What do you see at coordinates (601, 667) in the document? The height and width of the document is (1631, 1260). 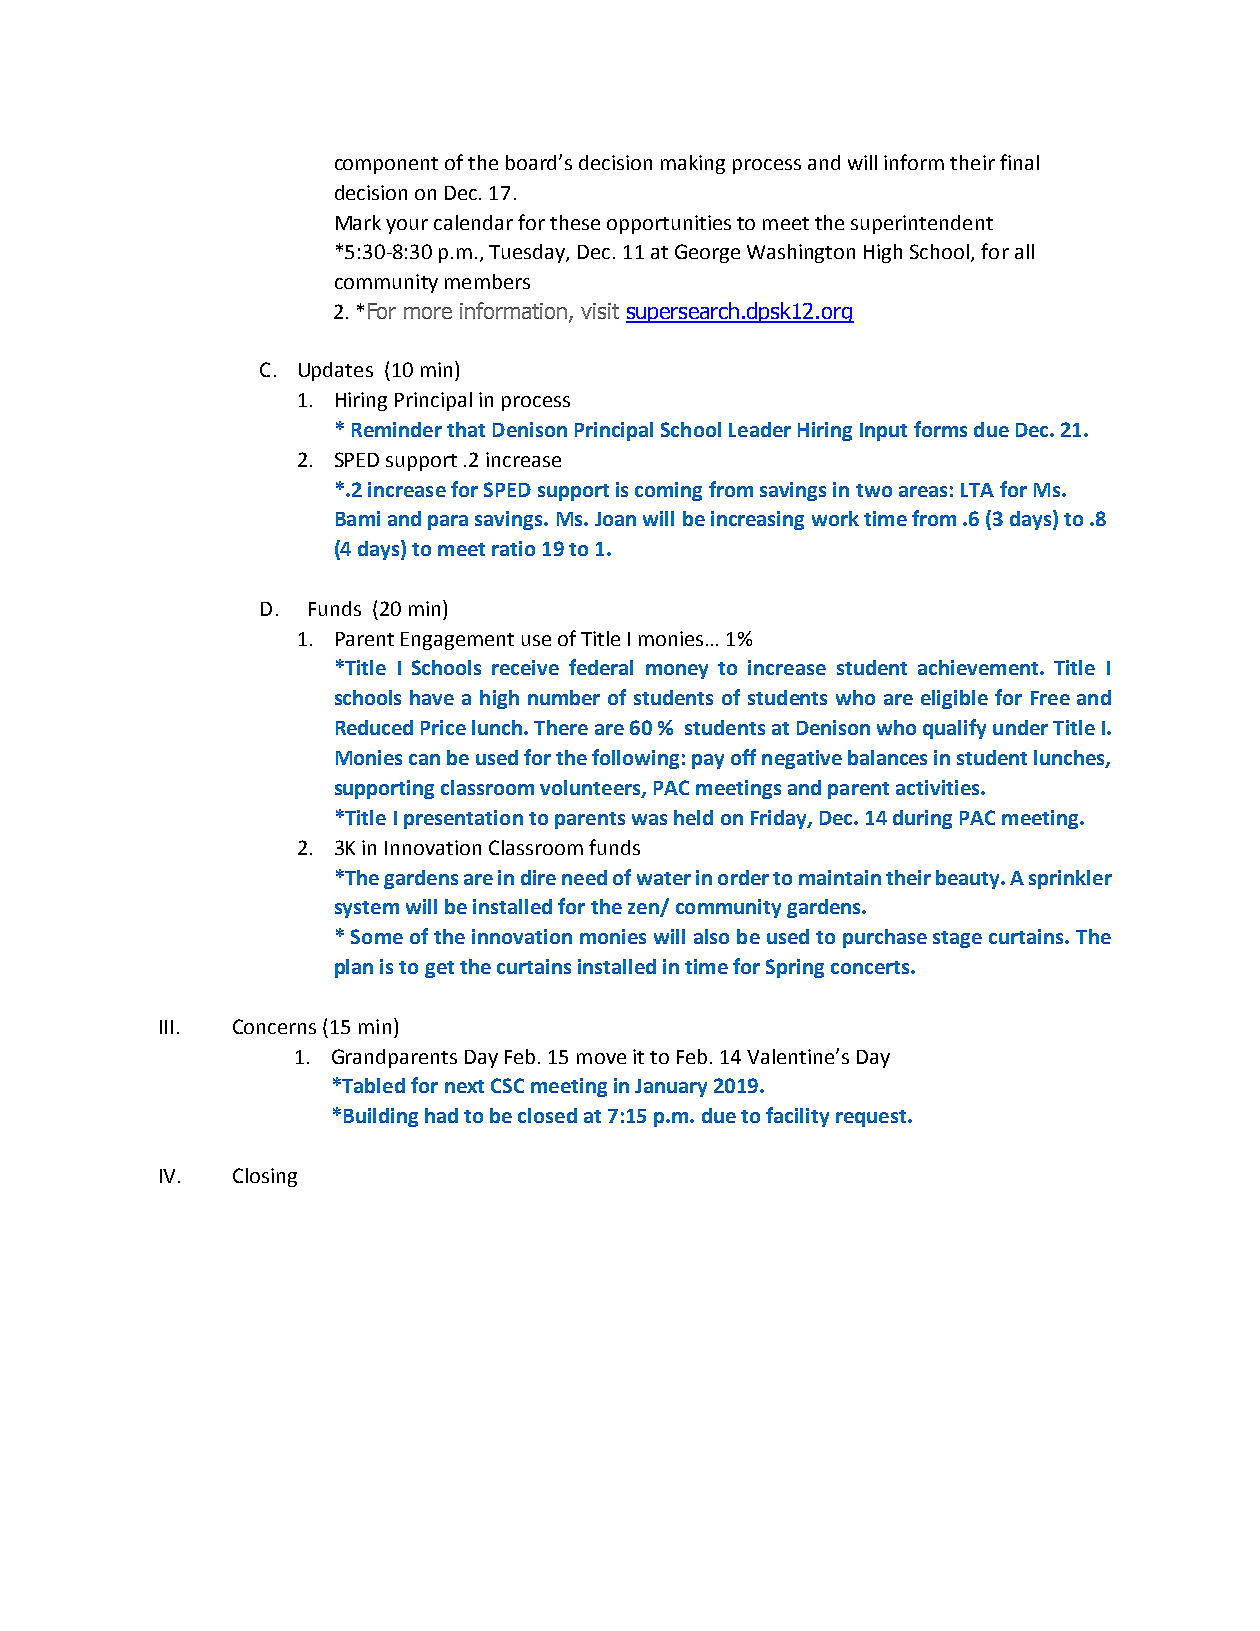 I see `federal` at bounding box center [601, 667].
